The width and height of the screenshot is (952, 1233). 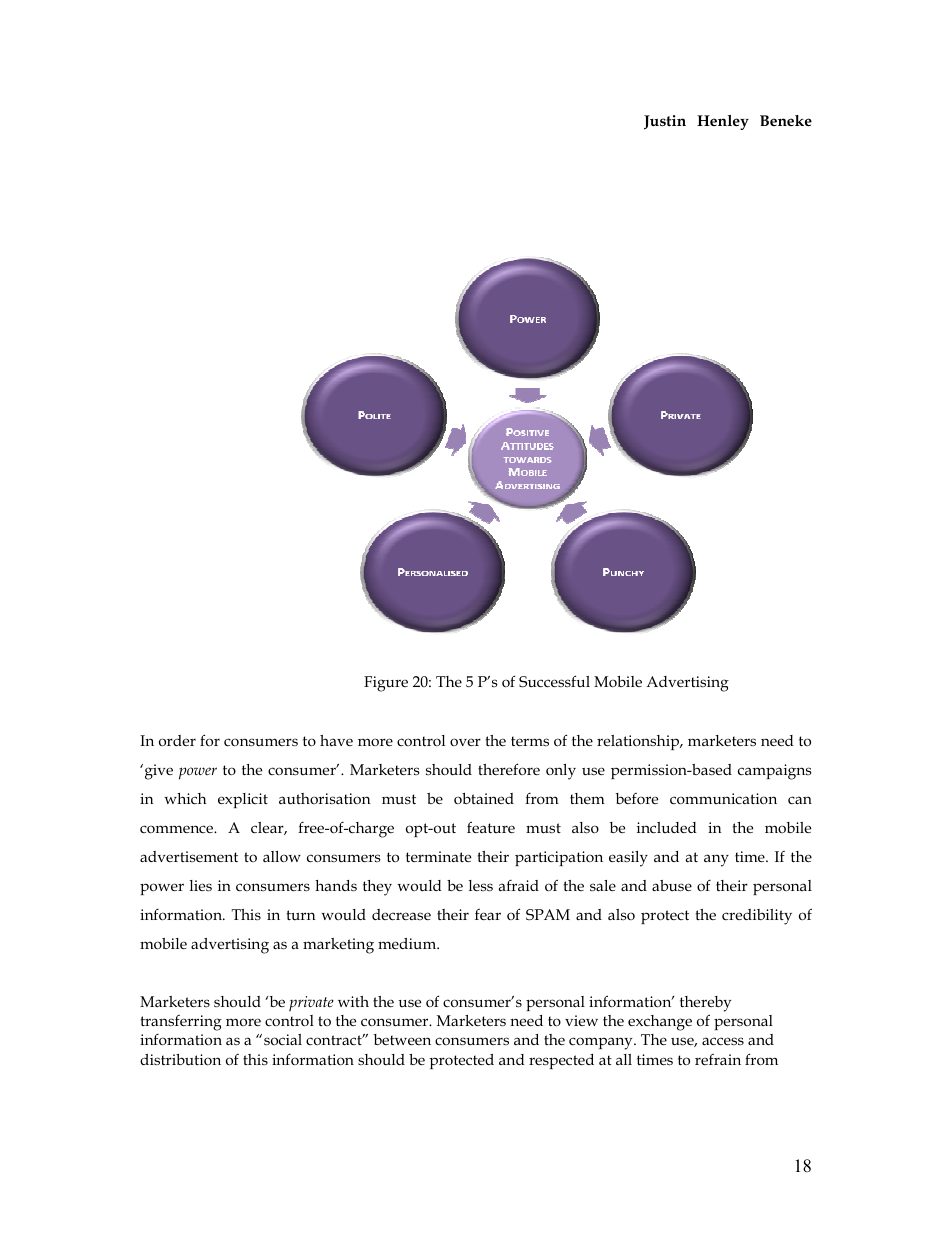 What do you see at coordinates (665, 122) in the screenshot?
I see `Justin` at bounding box center [665, 122].
